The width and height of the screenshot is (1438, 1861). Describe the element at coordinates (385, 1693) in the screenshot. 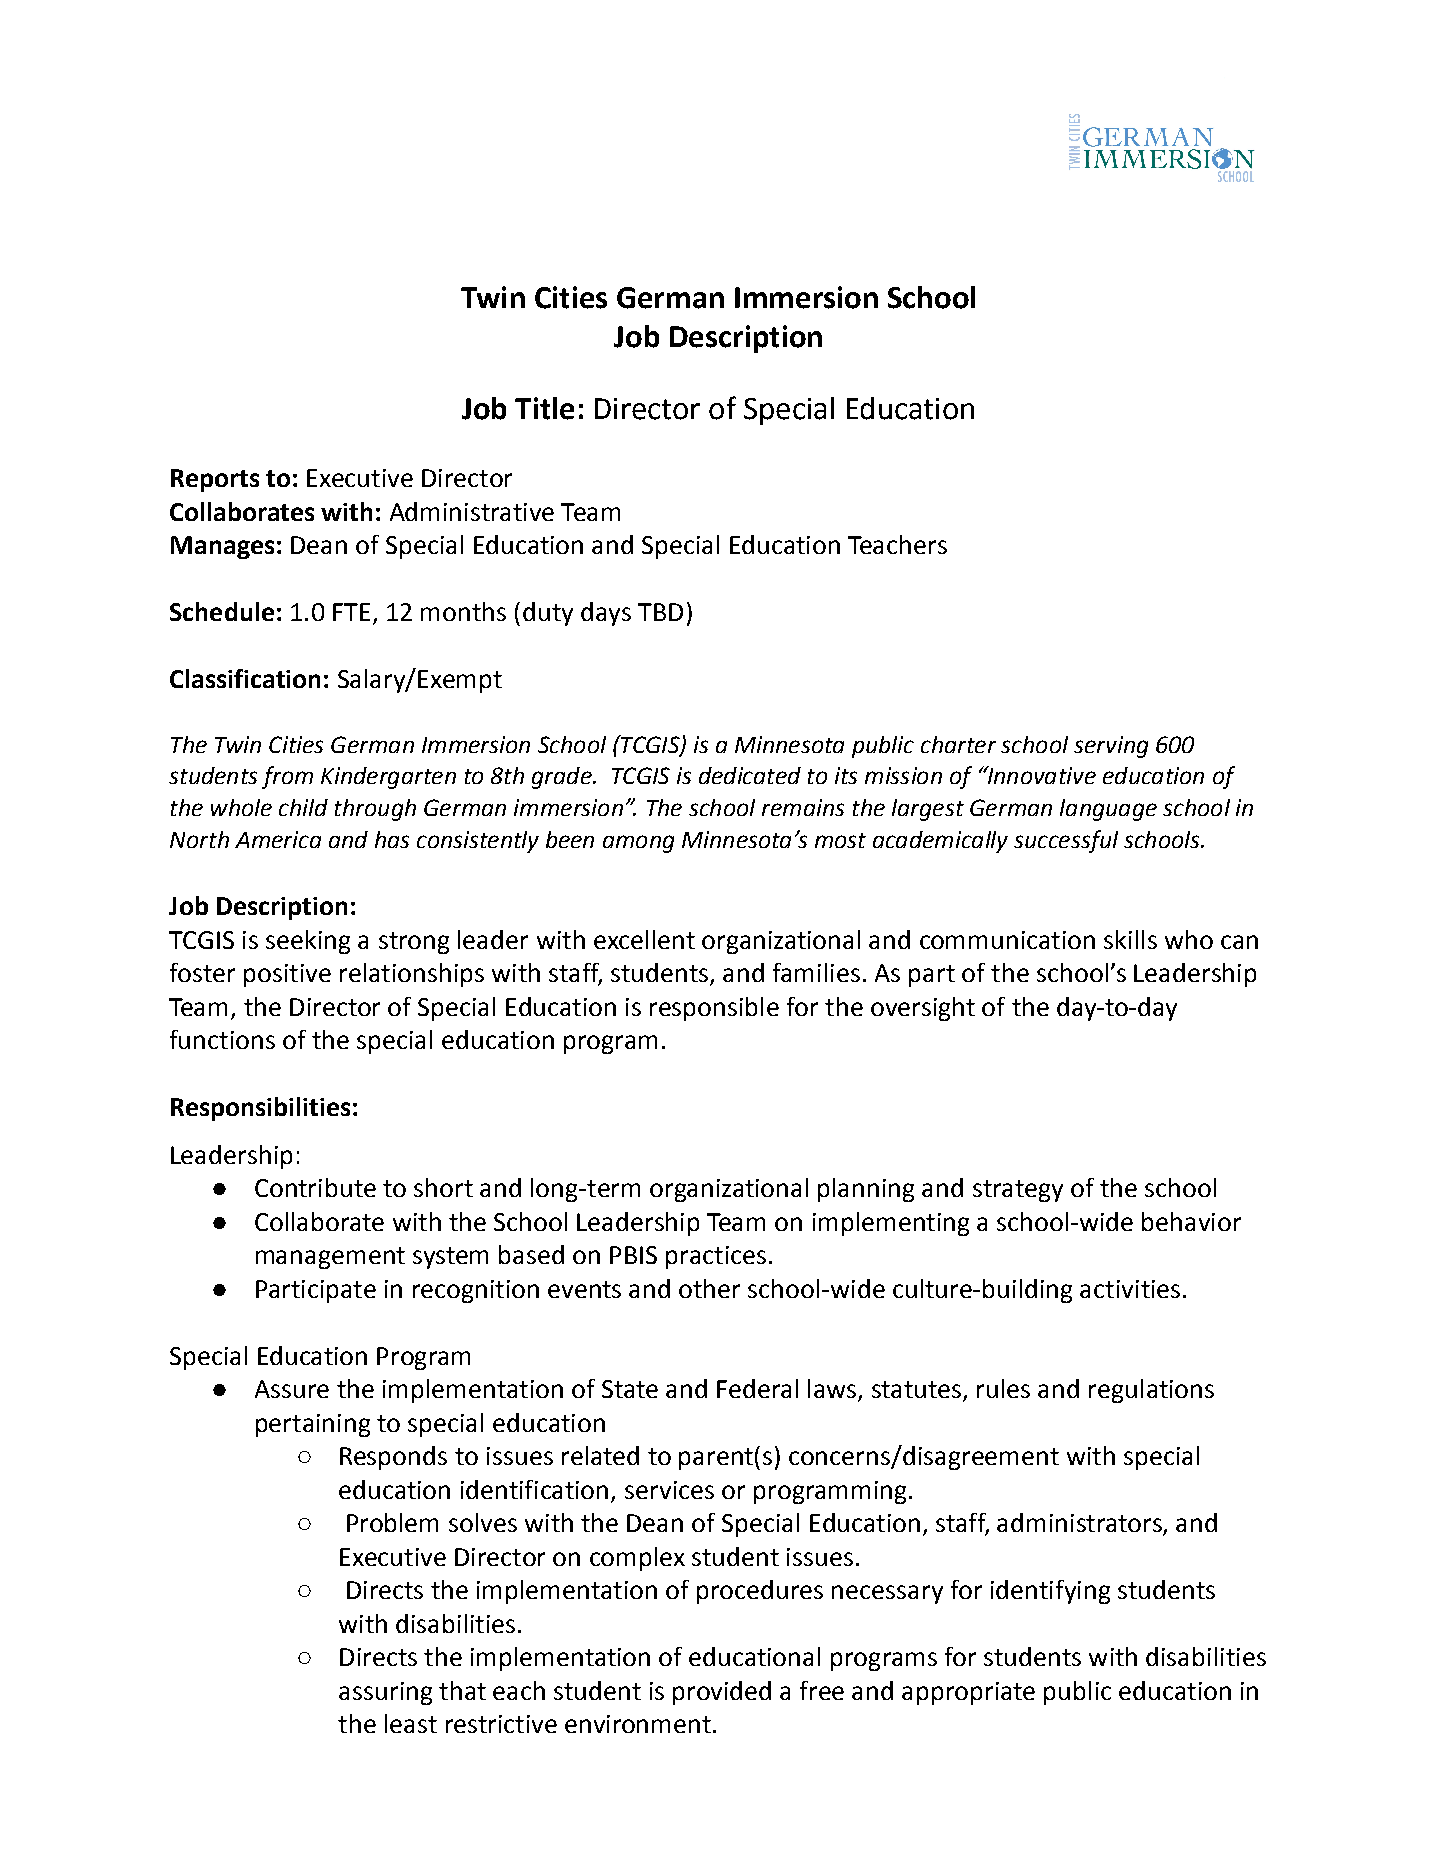

I see `assuring` at that location.
